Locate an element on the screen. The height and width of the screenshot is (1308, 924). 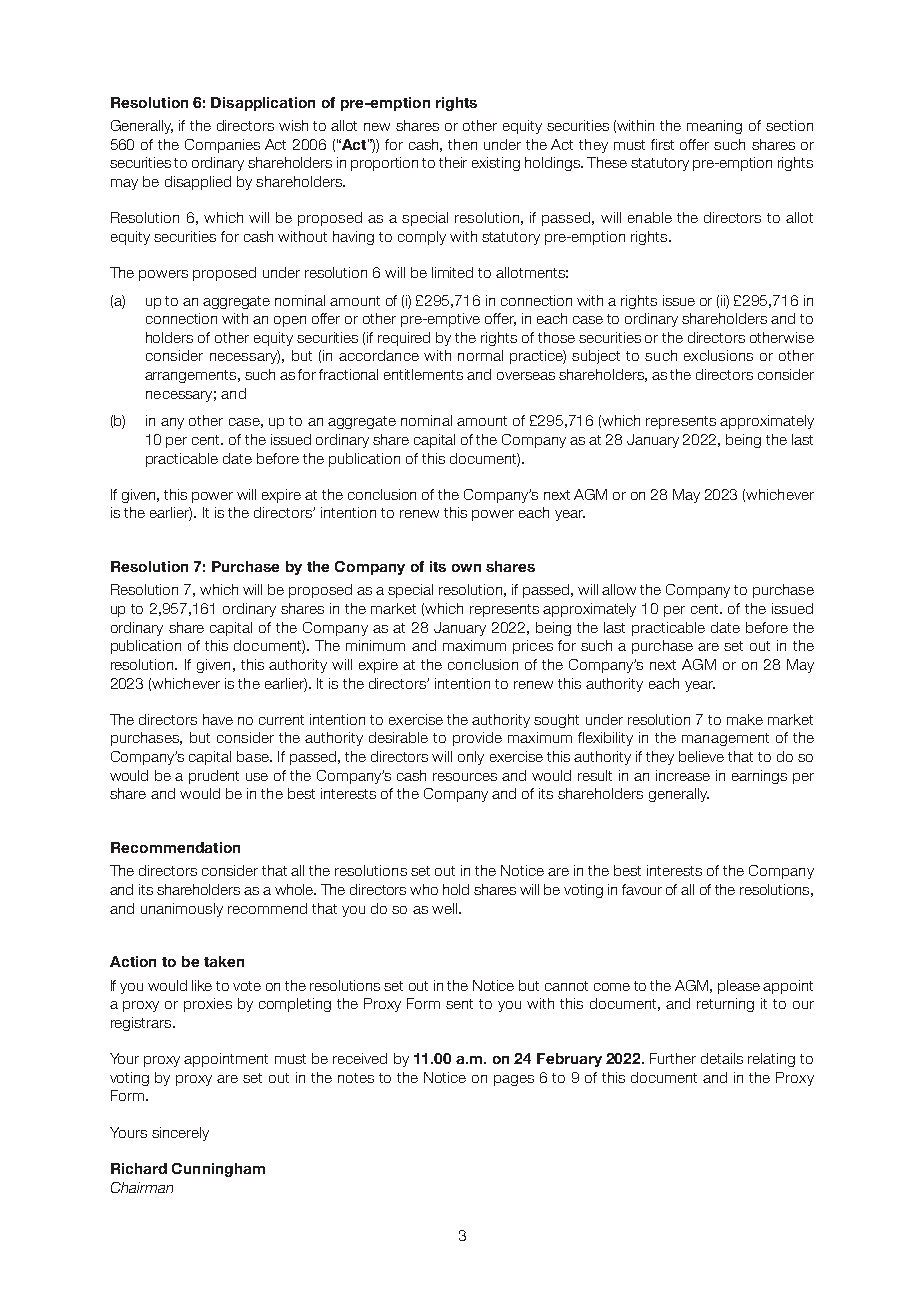
make is located at coordinates (745, 719).
